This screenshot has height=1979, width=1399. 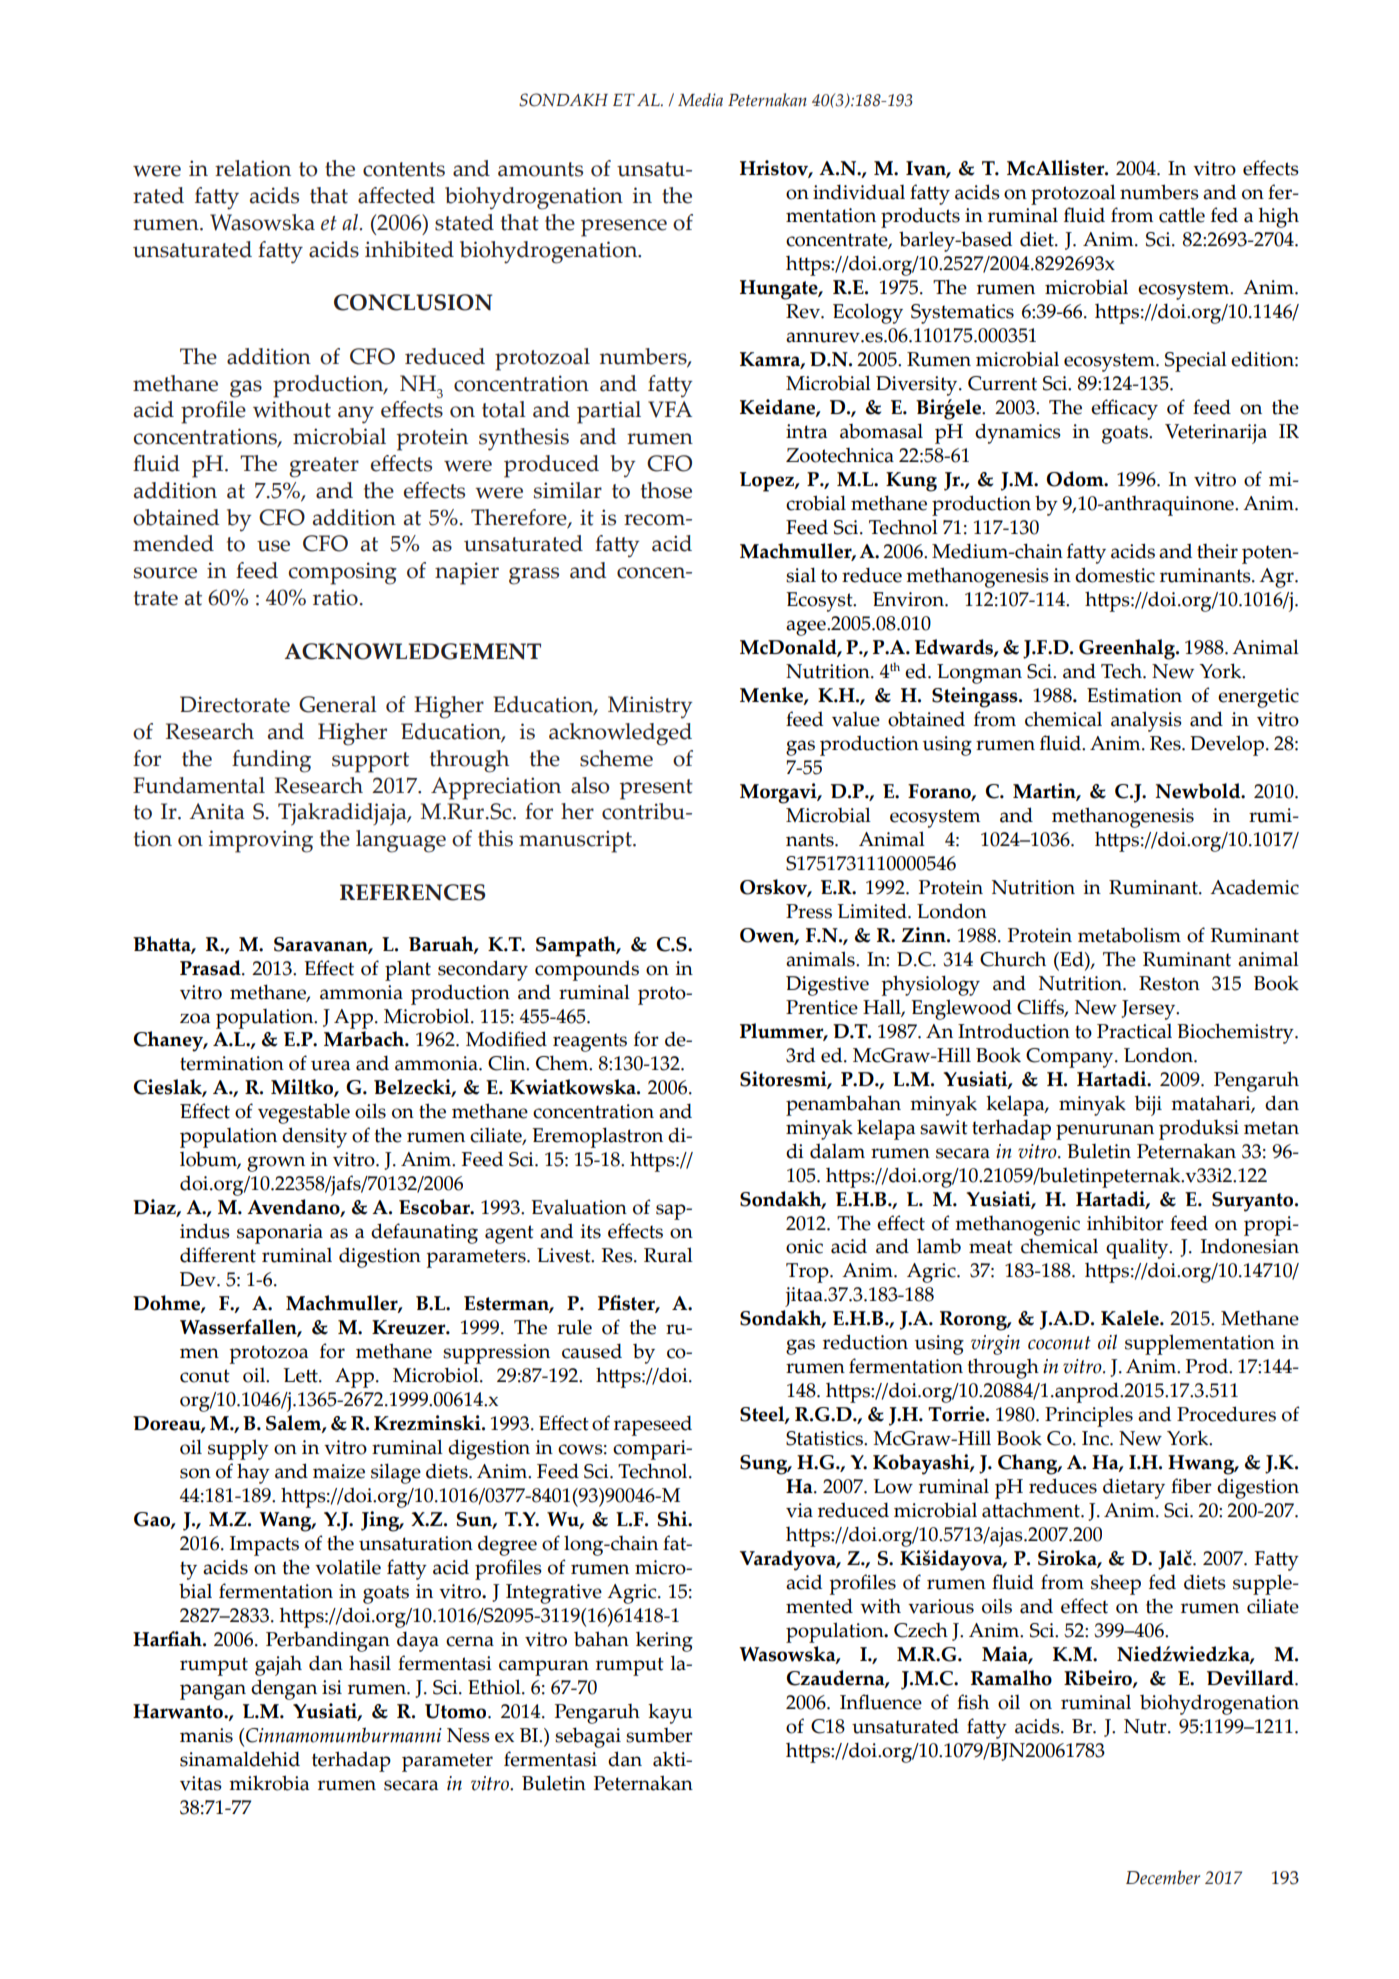 I want to click on manis, so click(x=206, y=1735).
